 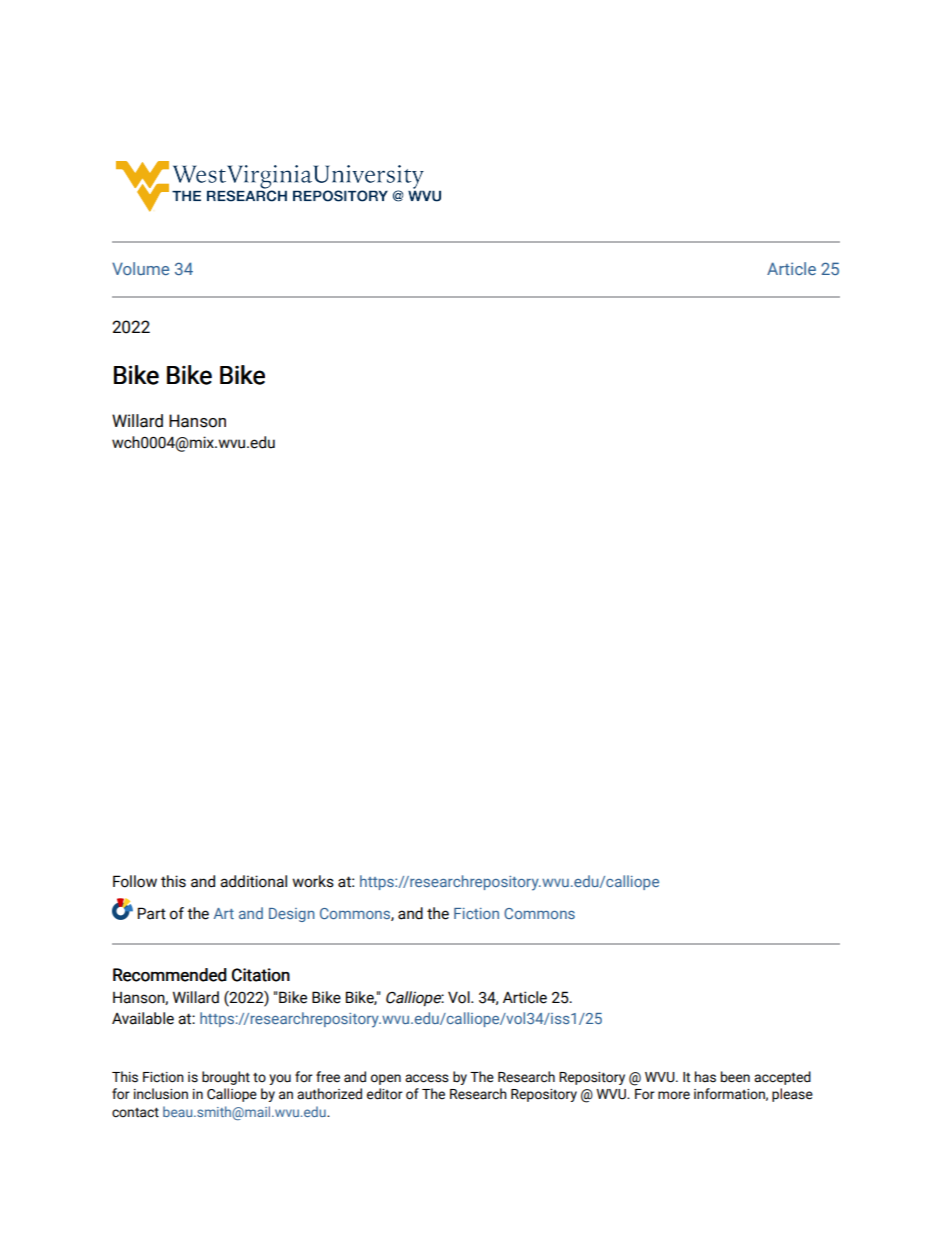 I want to click on Volume, so click(x=140, y=268).
